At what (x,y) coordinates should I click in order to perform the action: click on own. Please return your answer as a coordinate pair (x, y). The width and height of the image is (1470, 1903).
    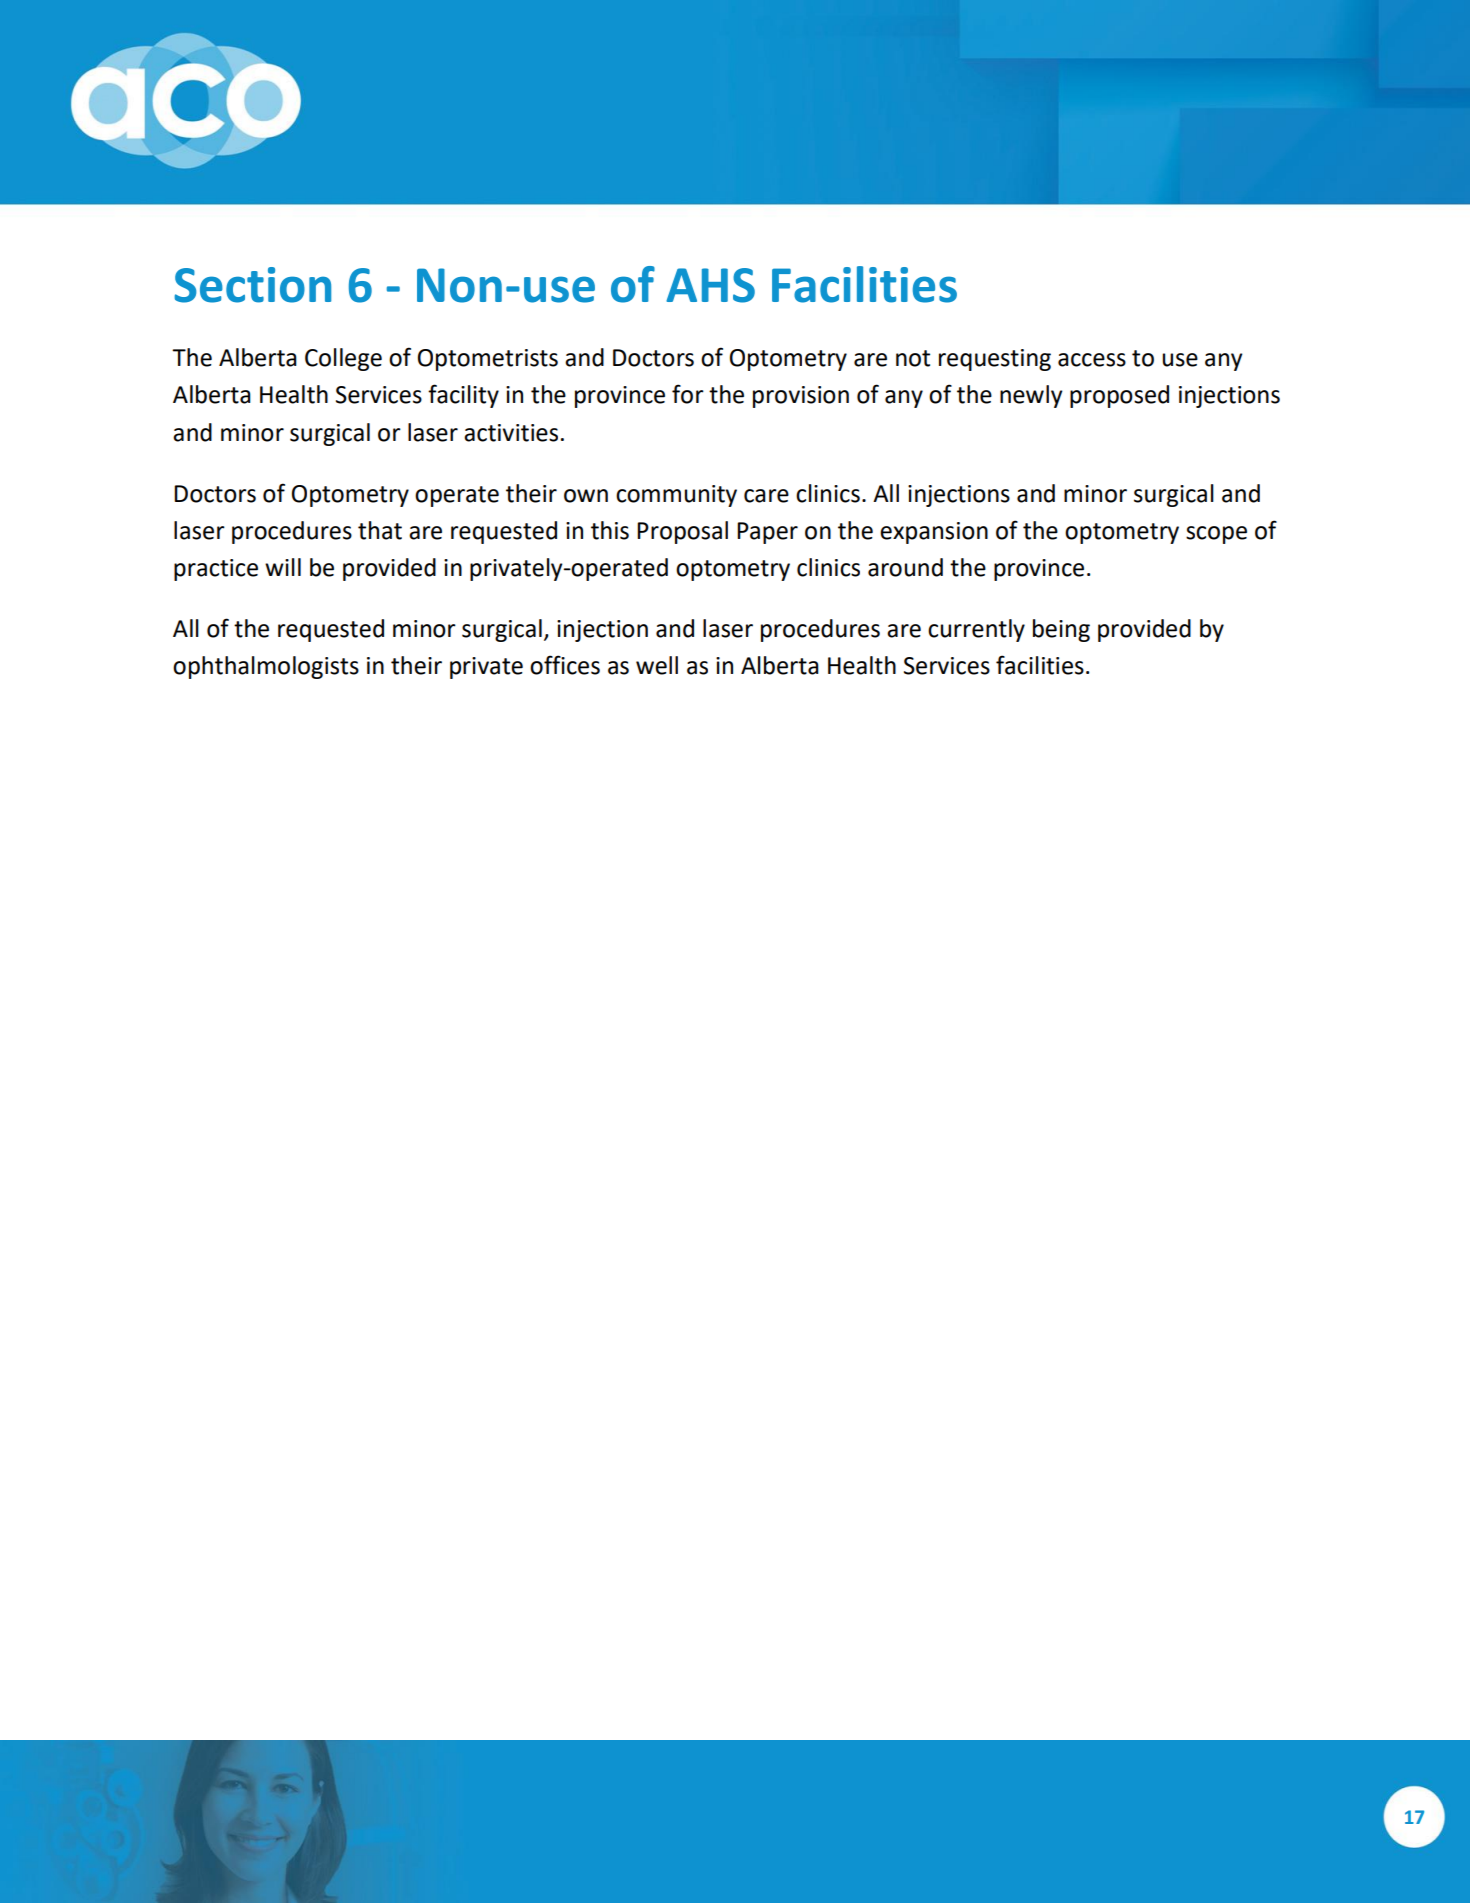
    Looking at the image, I should click on (586, 496).
